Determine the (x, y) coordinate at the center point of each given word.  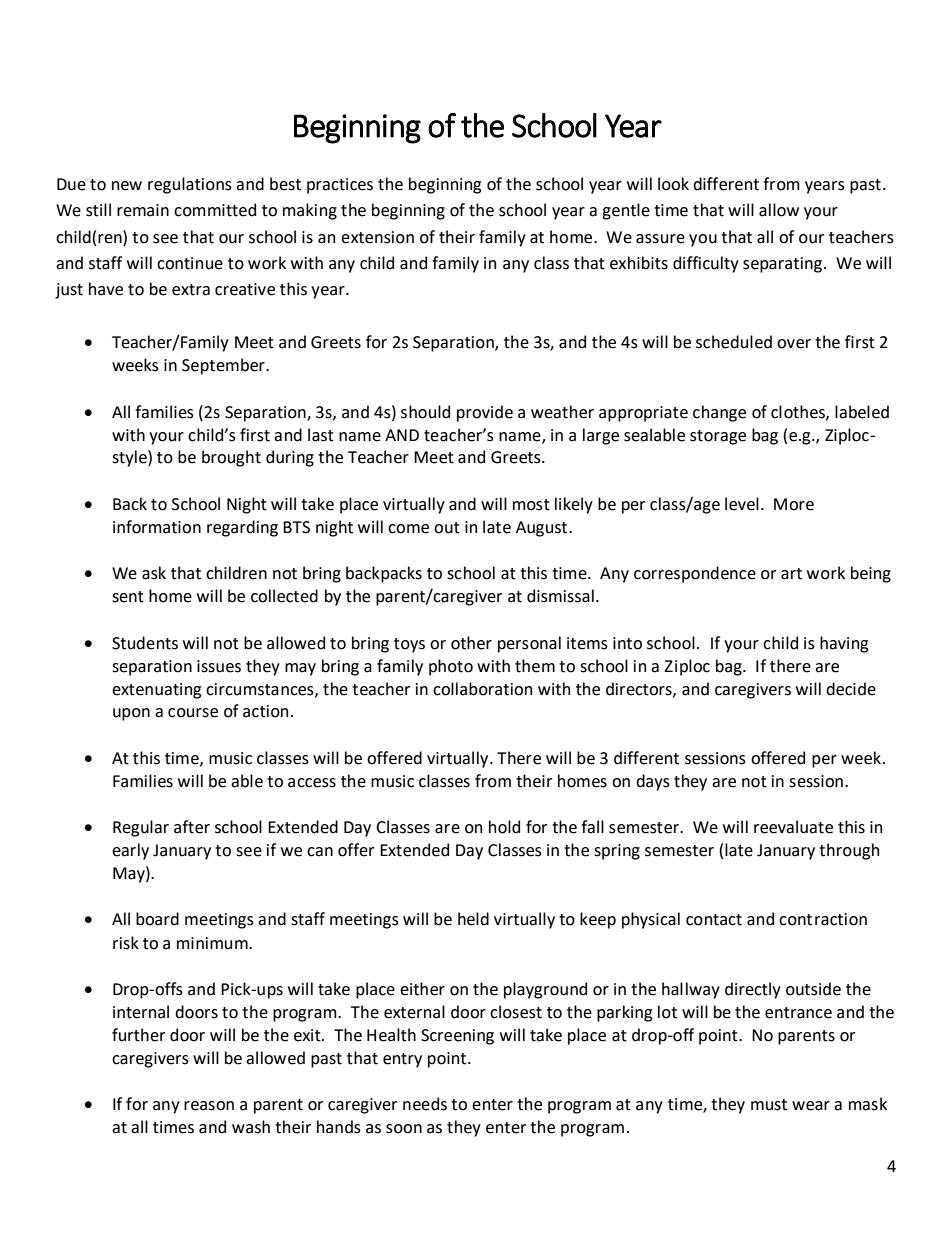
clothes (799, 412)
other (471, 643)
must (769, 1105)
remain (143, 210)
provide (485, 413)
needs (425, 1104)
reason (209, 1106)
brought (231, 458)
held (473, 919)
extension (377, 237)
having (844, 644)
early (130, 851)
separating (782, 265)
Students (145, 643)
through (849, 851)
